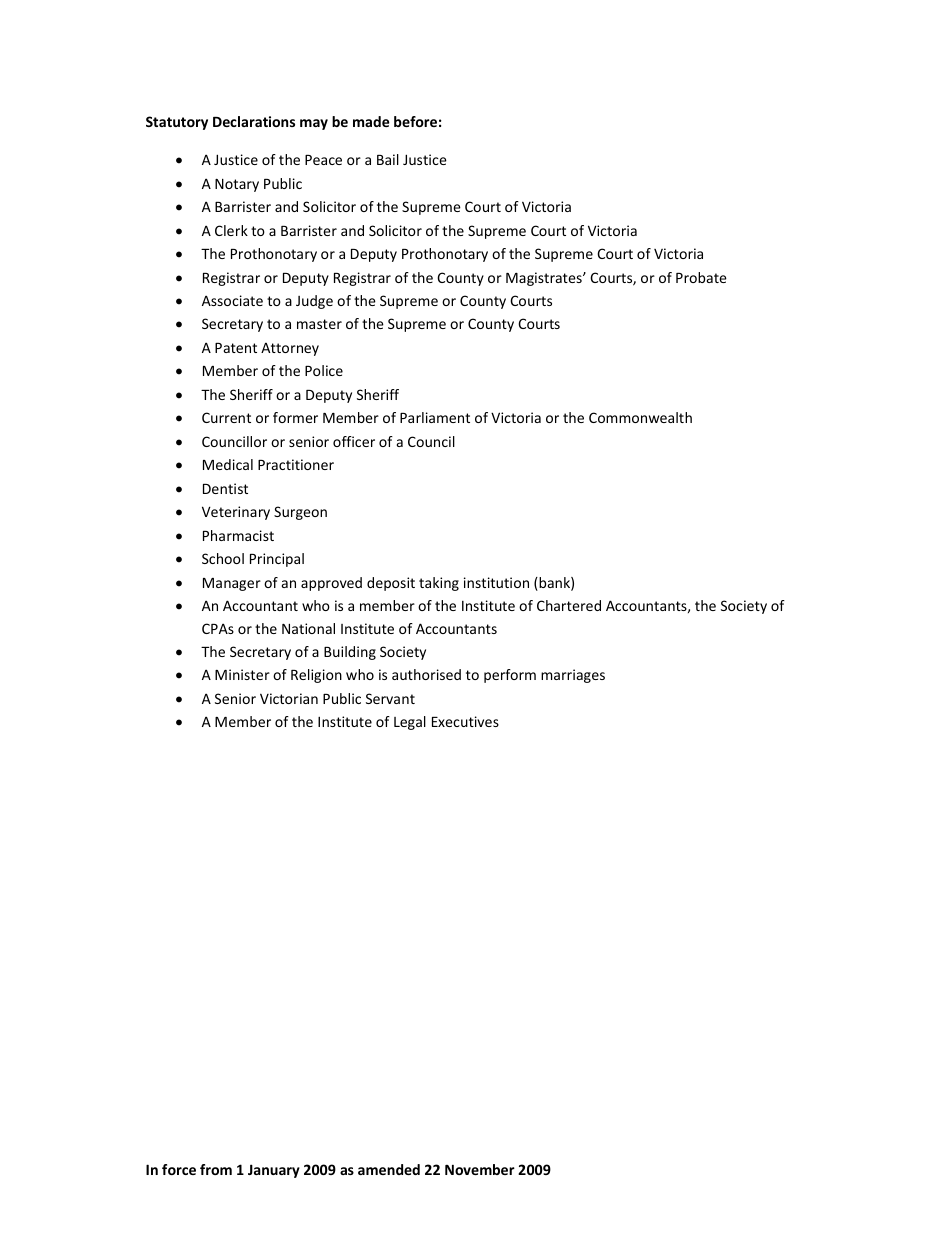  I want to click on Declarations, so click(254, 121).
